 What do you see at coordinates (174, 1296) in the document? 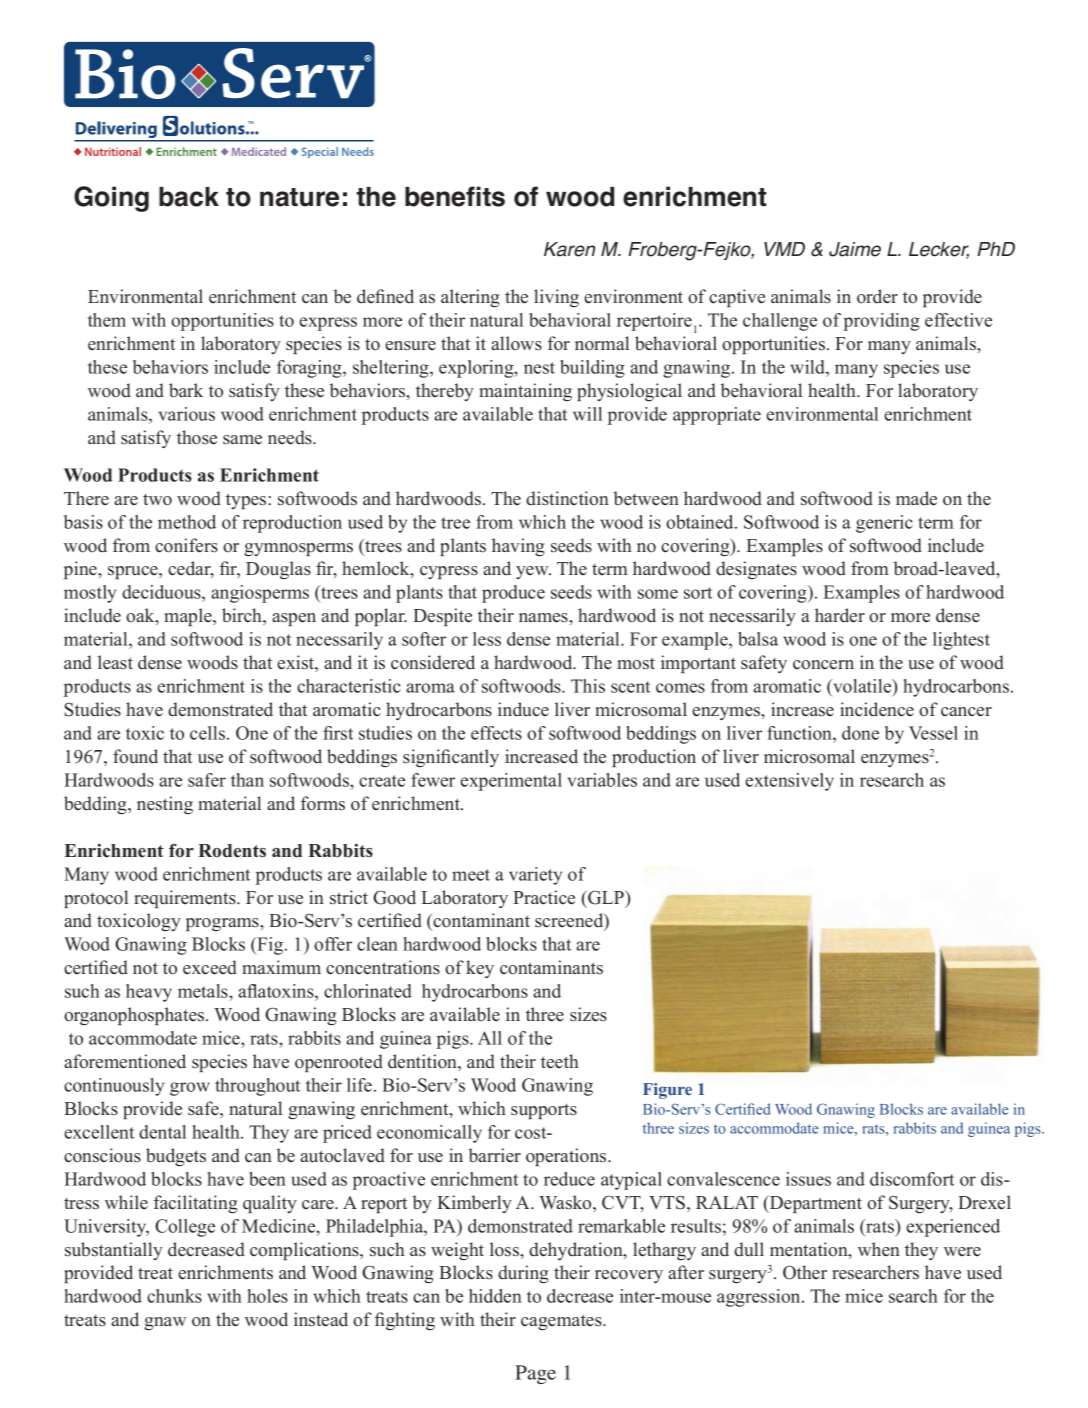
I see `chunks` at bounding box center [174, 1296].
